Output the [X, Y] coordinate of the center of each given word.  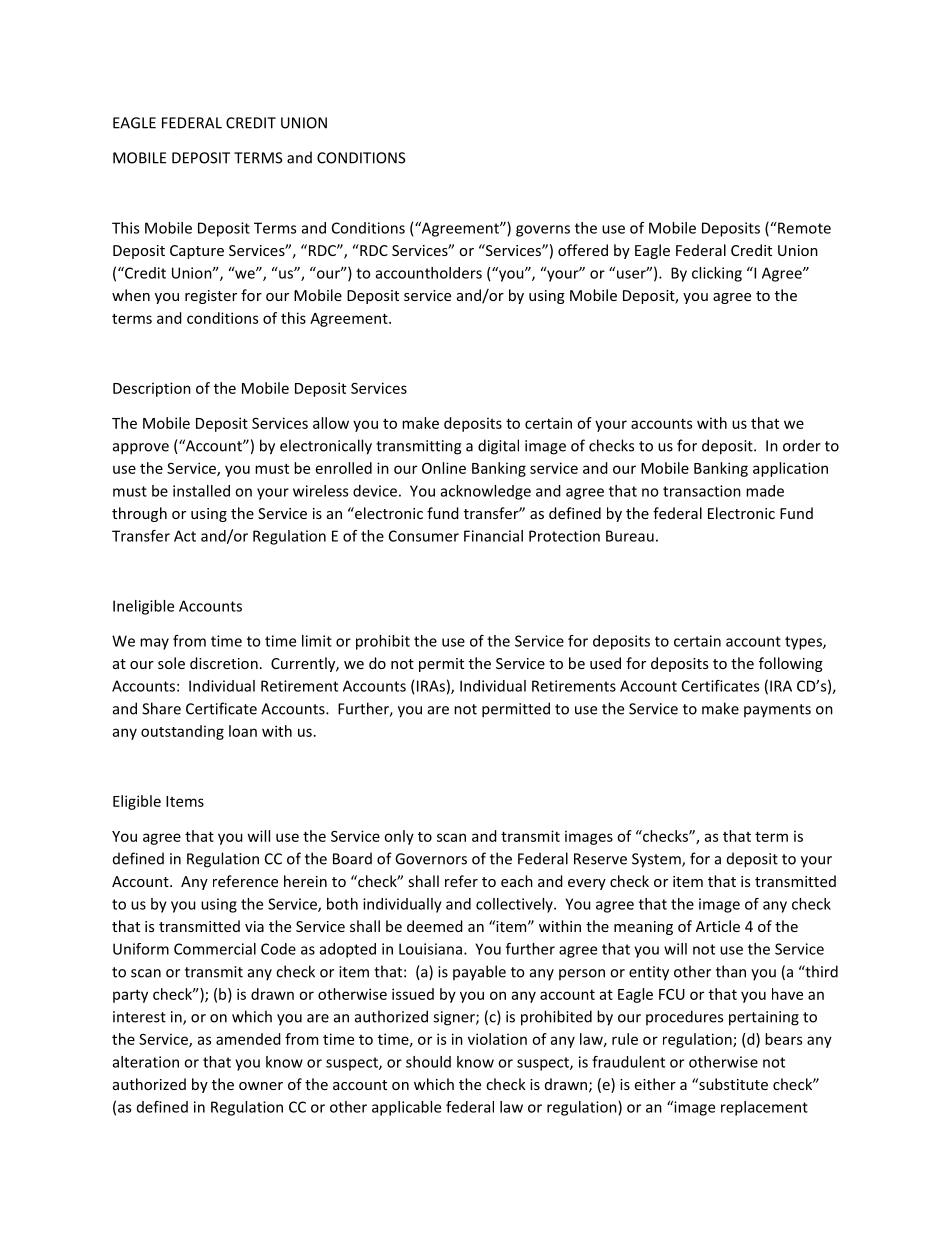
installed [201, 491]
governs [543, 231]
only [399, 837]
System [657, 860]
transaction [702, 491]
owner [261, 1086]
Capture [197, 252]
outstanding [182, 732]
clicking [717, 274]
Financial [493, 536]
